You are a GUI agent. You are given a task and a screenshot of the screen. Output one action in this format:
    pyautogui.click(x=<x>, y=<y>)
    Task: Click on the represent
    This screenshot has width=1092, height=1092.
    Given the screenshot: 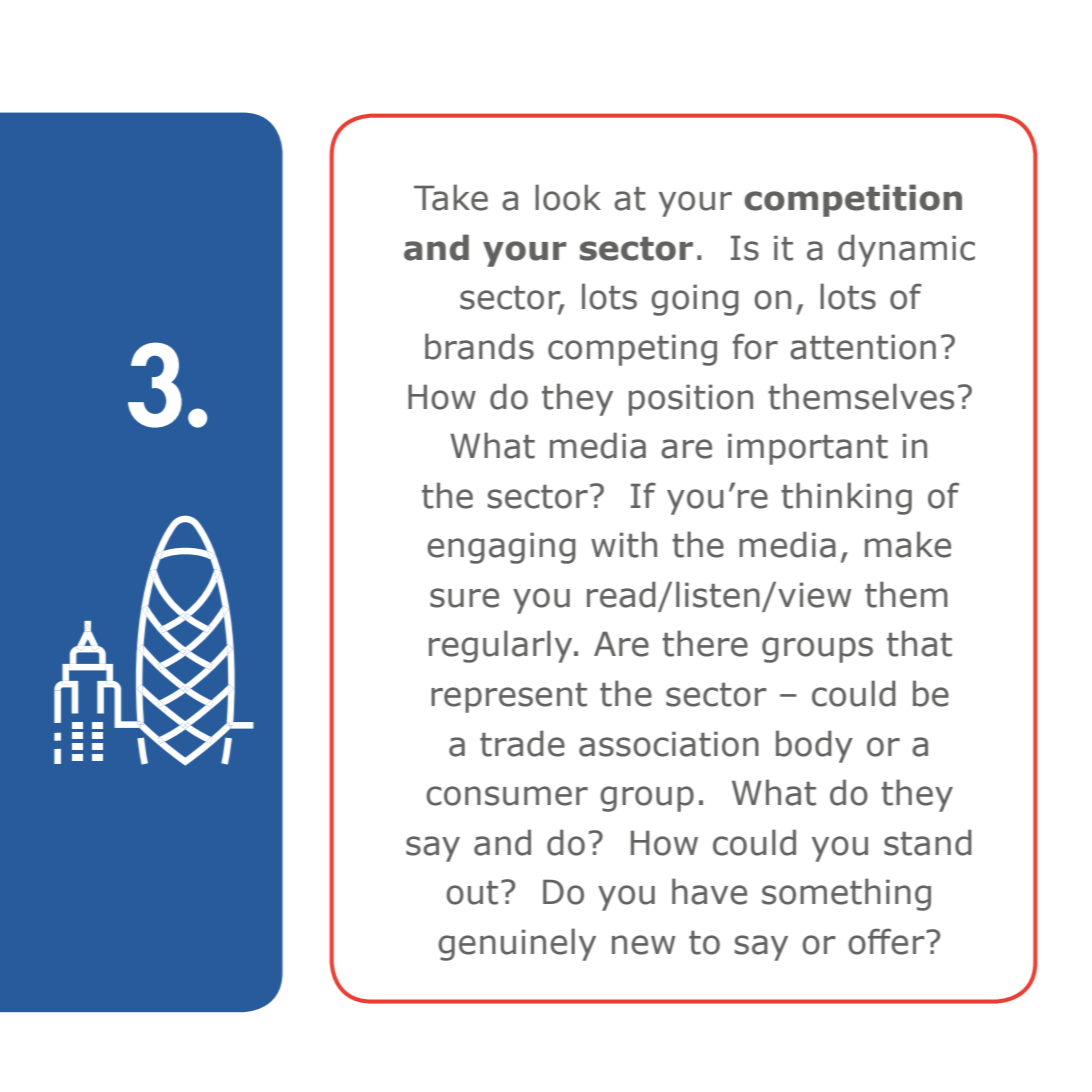 What is the action you would take?
    pyautogui.click(x=509, y=698)
